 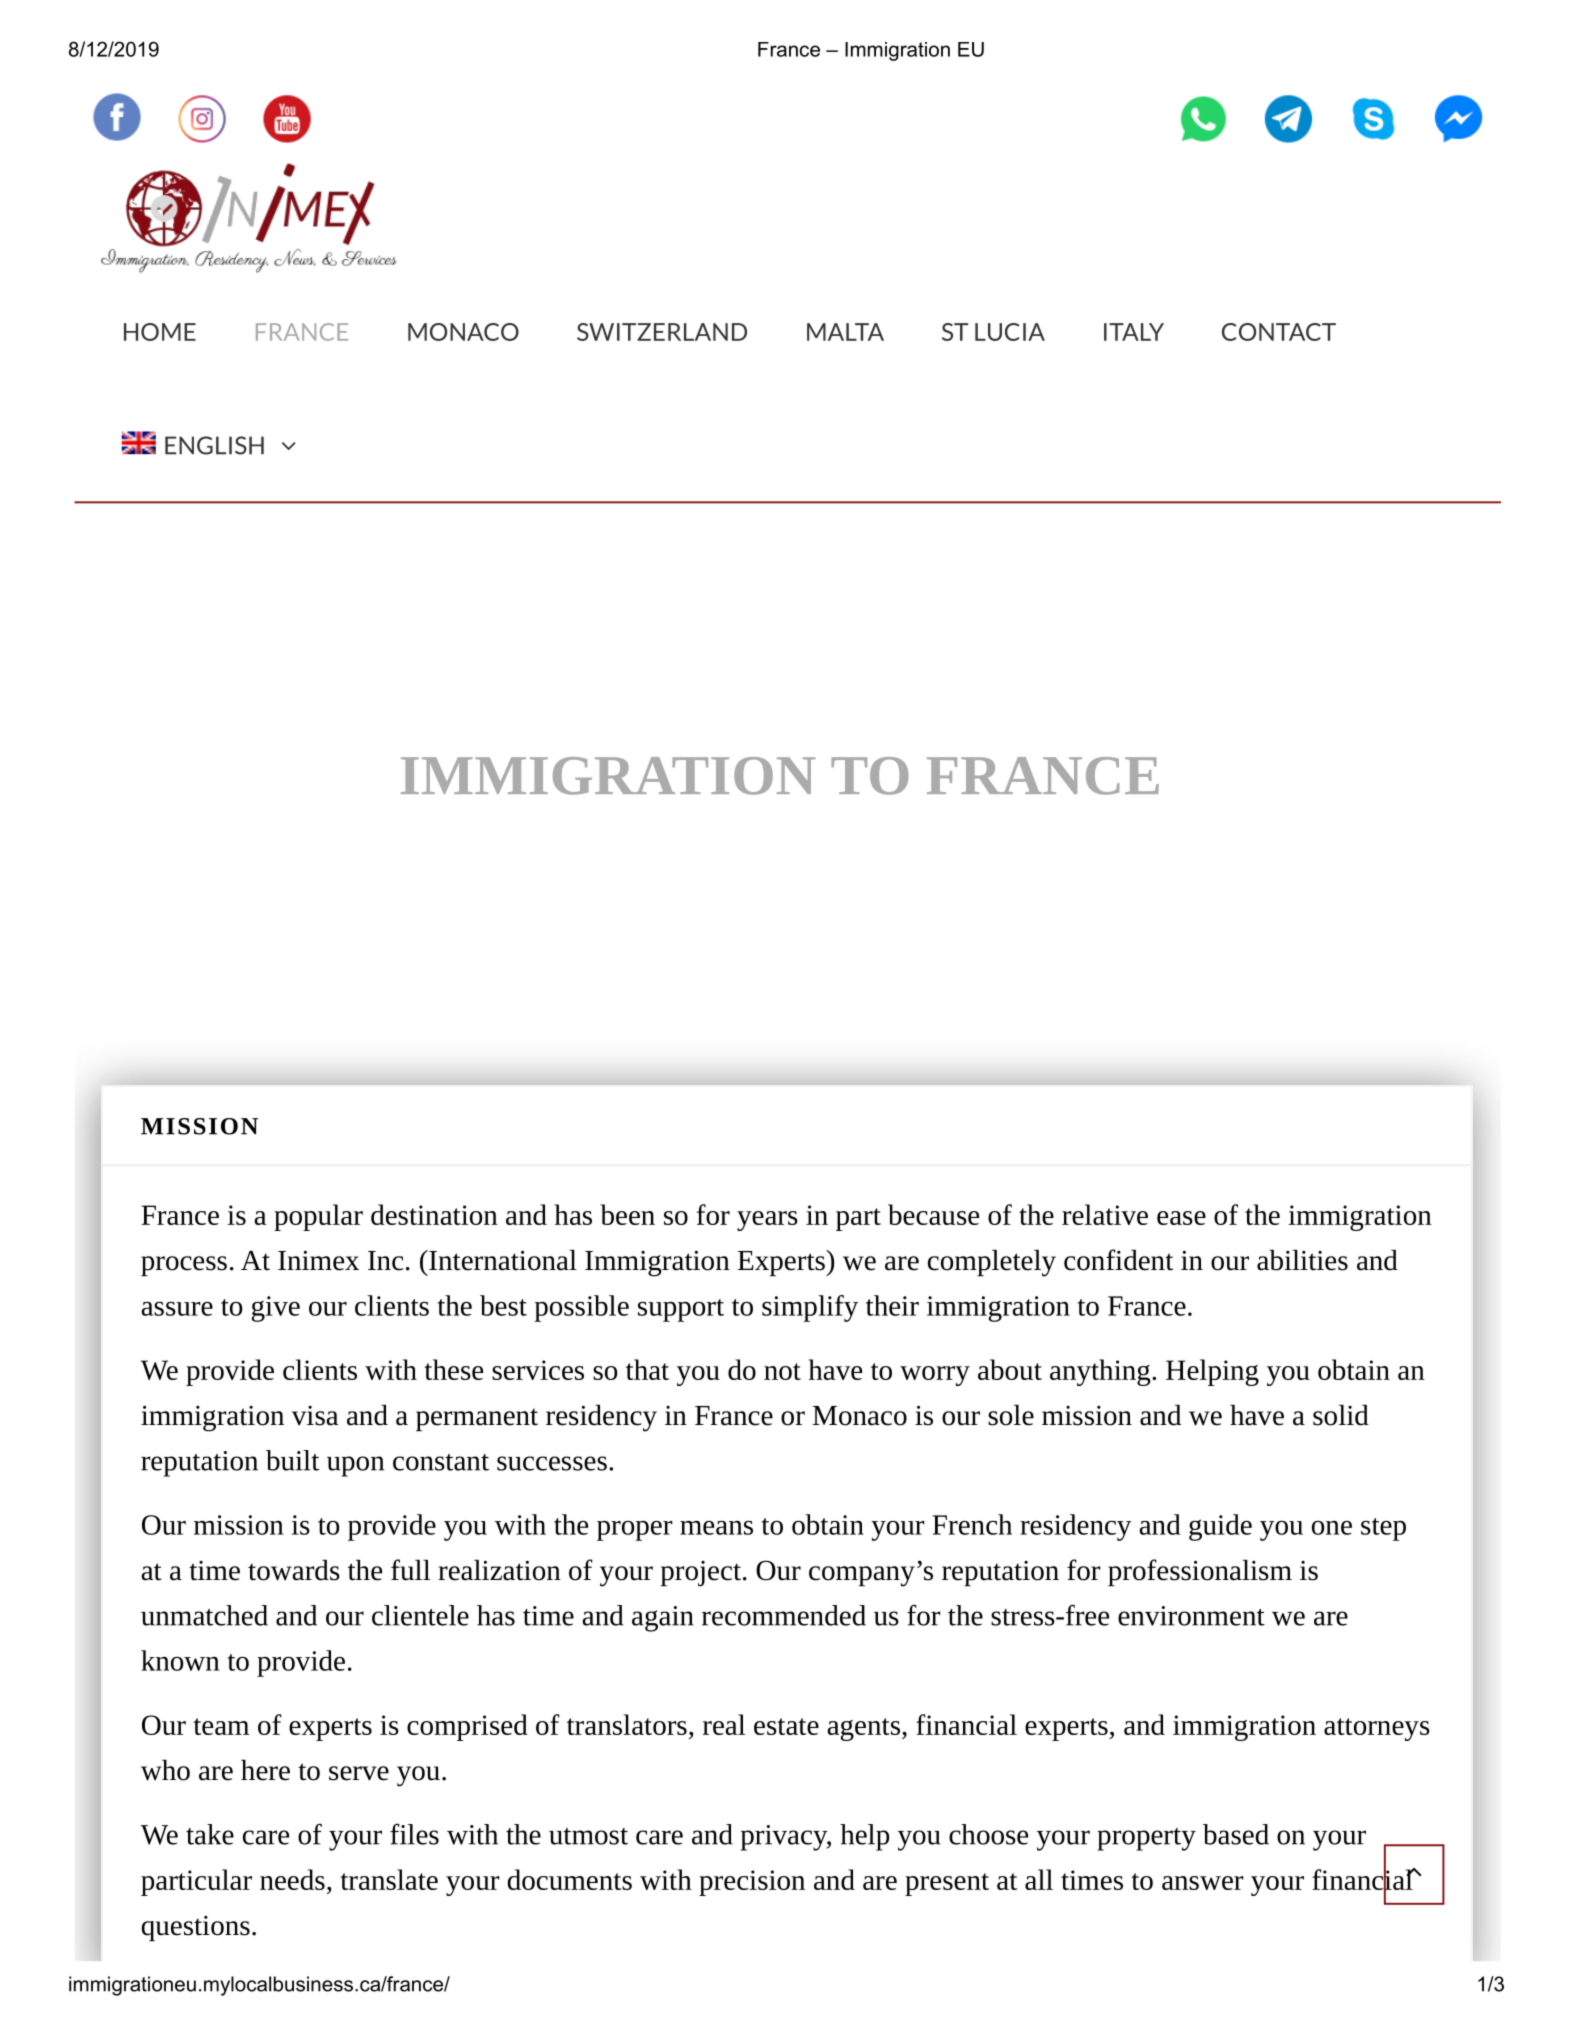 I want to click on CONTACT, so click(x=1279, y=332).
